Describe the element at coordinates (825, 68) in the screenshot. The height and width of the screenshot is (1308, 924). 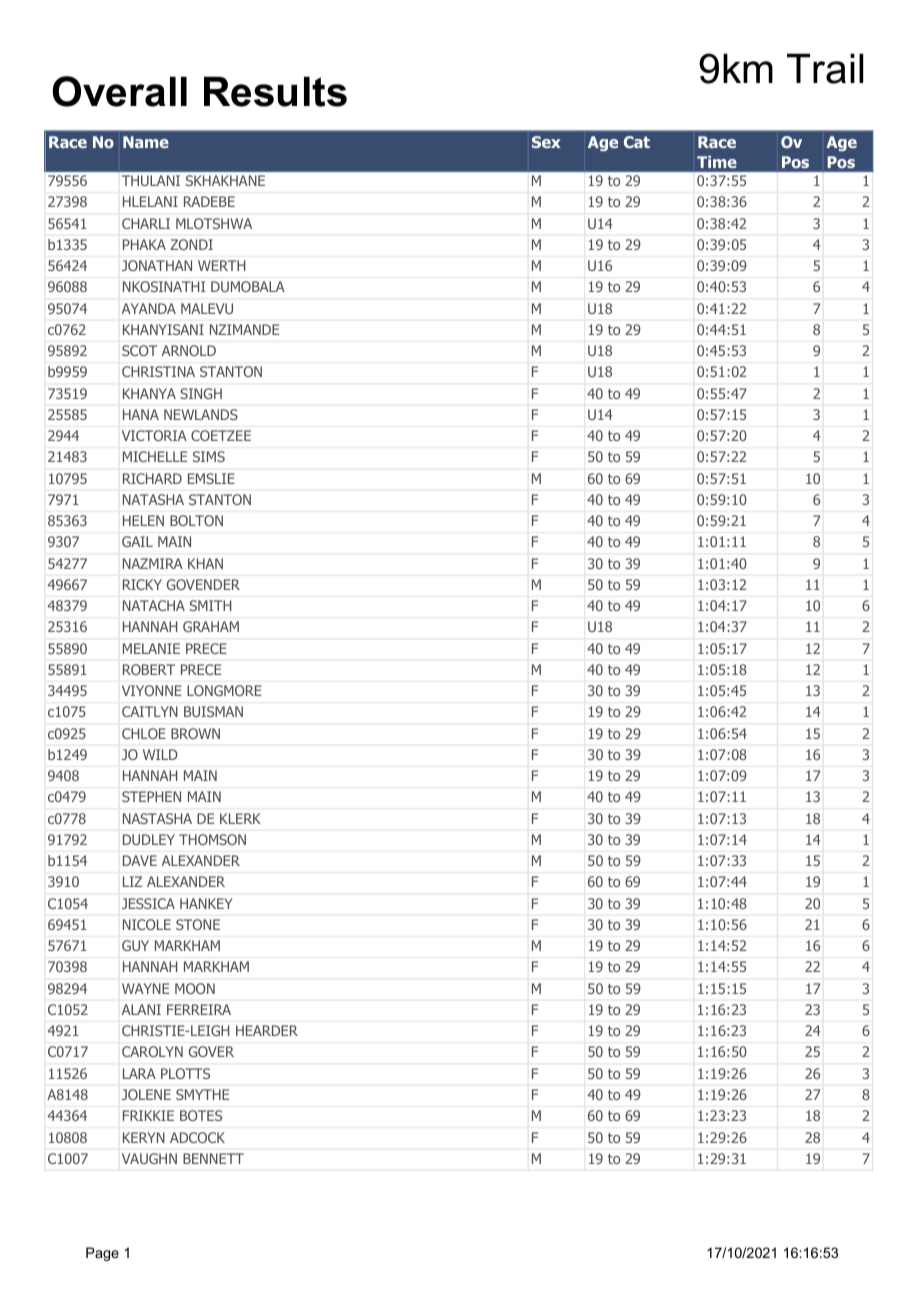
I see `Trail` at that location.
